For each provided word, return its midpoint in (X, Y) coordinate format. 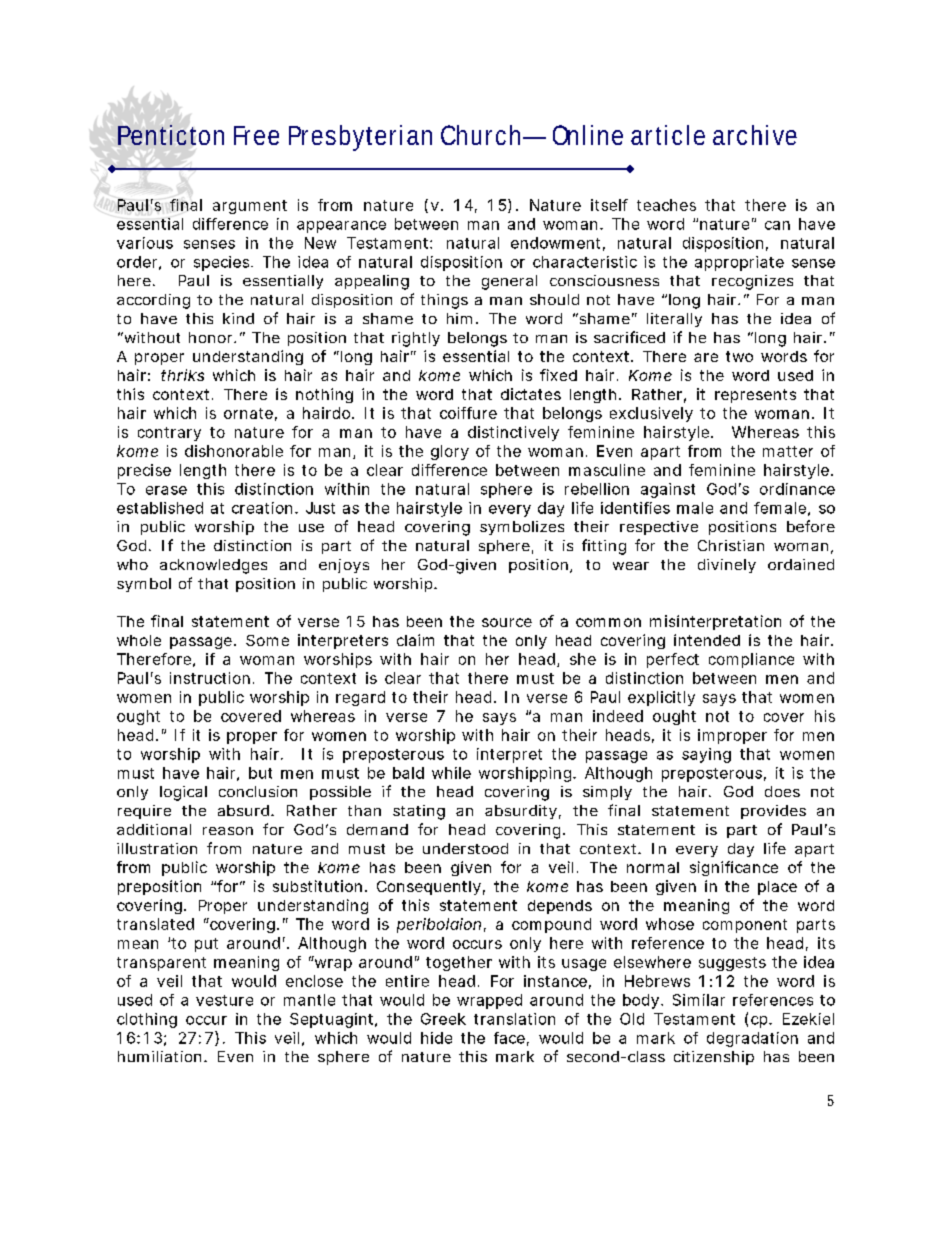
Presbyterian (360, 138)
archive (755, 135)
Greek (443, 1019)
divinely (727, 566)
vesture (224, 1000)
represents (755, 396)
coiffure (468, 413)
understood (465, 848)
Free (256, 135)
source (507, 622)
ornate (248, 413)
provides (773, 812)
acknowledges (213, 566)
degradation (752, 1039)
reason (228, 831)
